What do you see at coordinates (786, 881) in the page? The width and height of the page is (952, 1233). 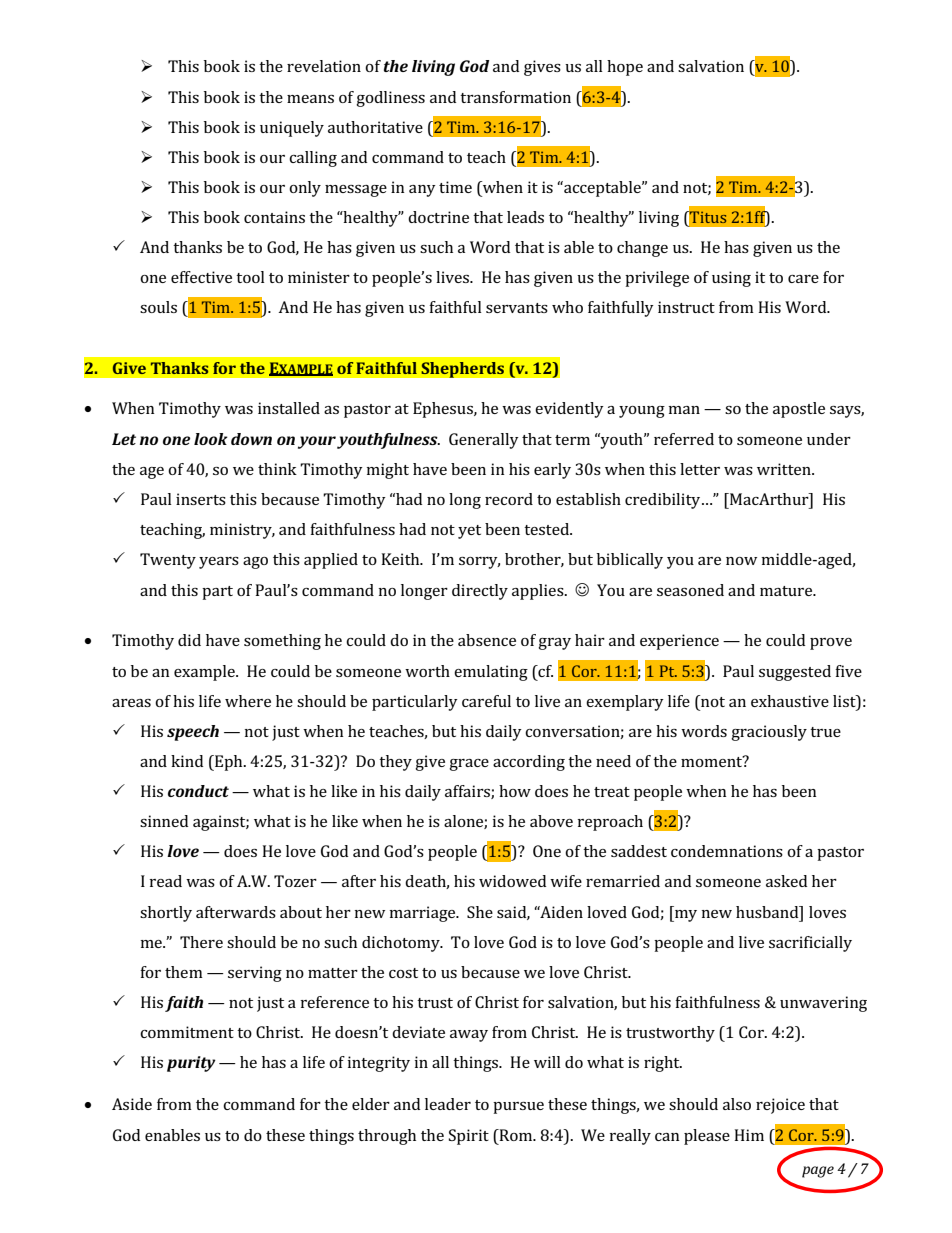 I see `asked` at bounding box center [786, 881].
